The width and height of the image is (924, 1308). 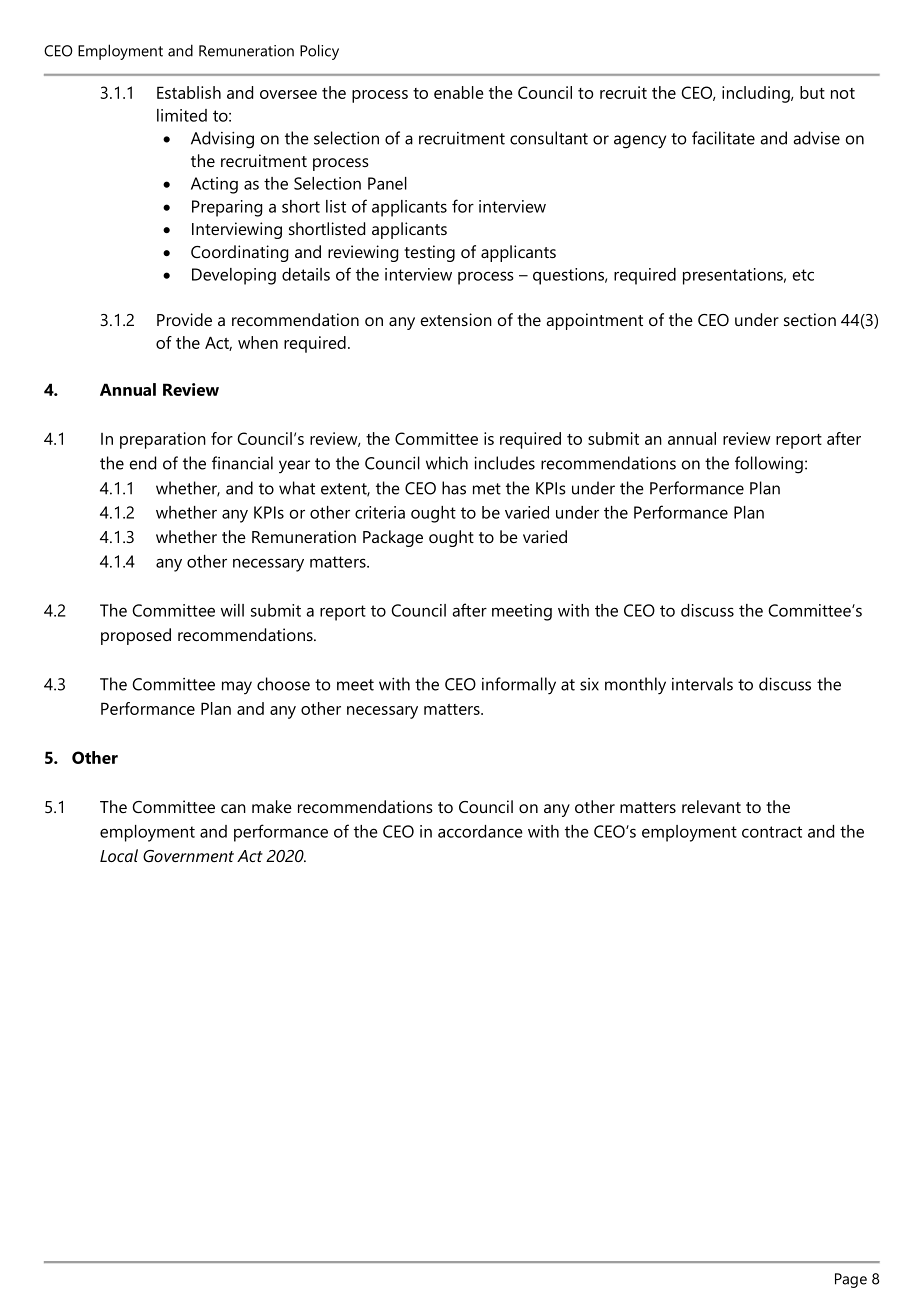 I want to click on informally, so click(x=519, y=686).
